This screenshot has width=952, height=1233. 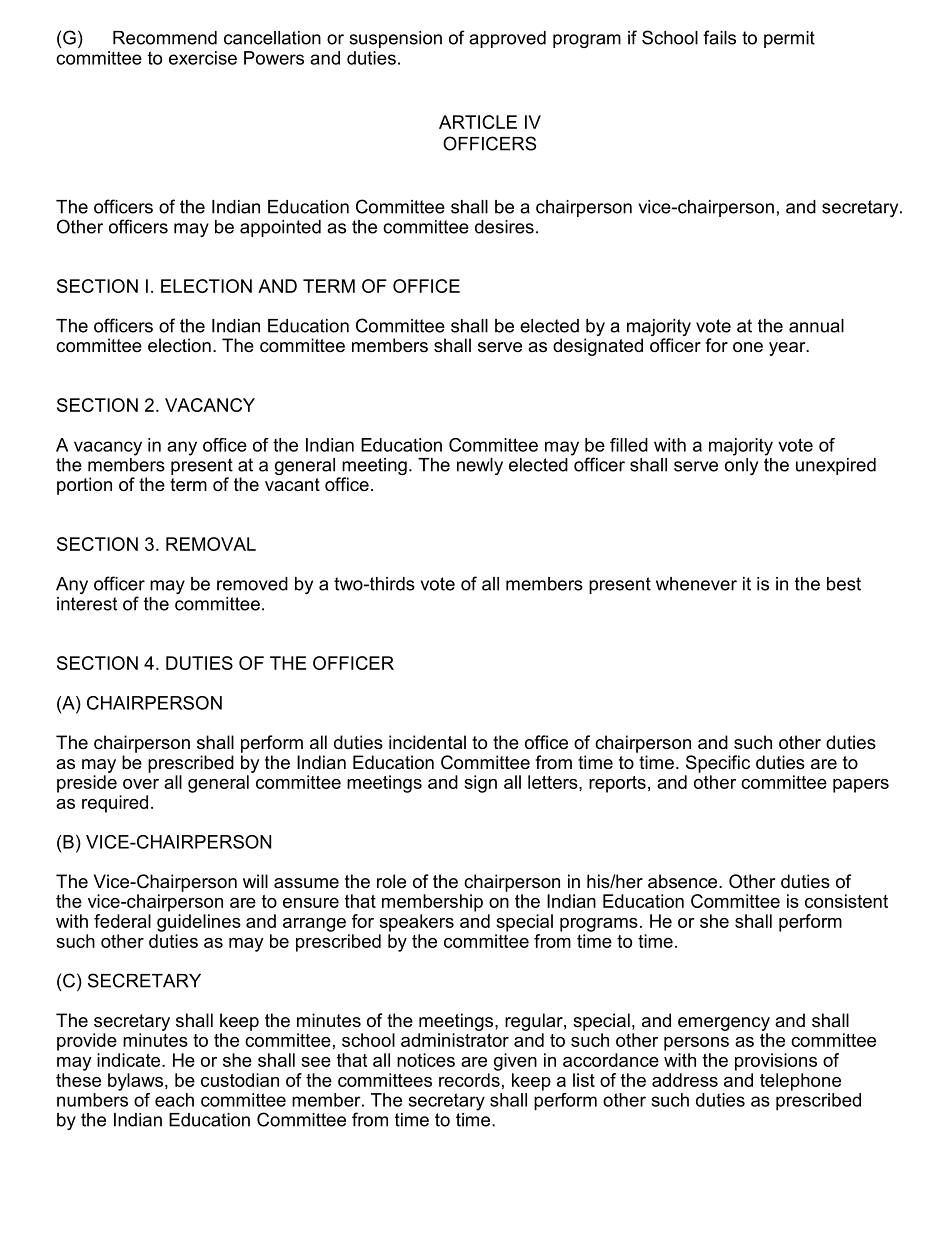 What do you see at coordinates (554, 782) in the screenshot?
I see `letters` at bounding box center [554, 782].
